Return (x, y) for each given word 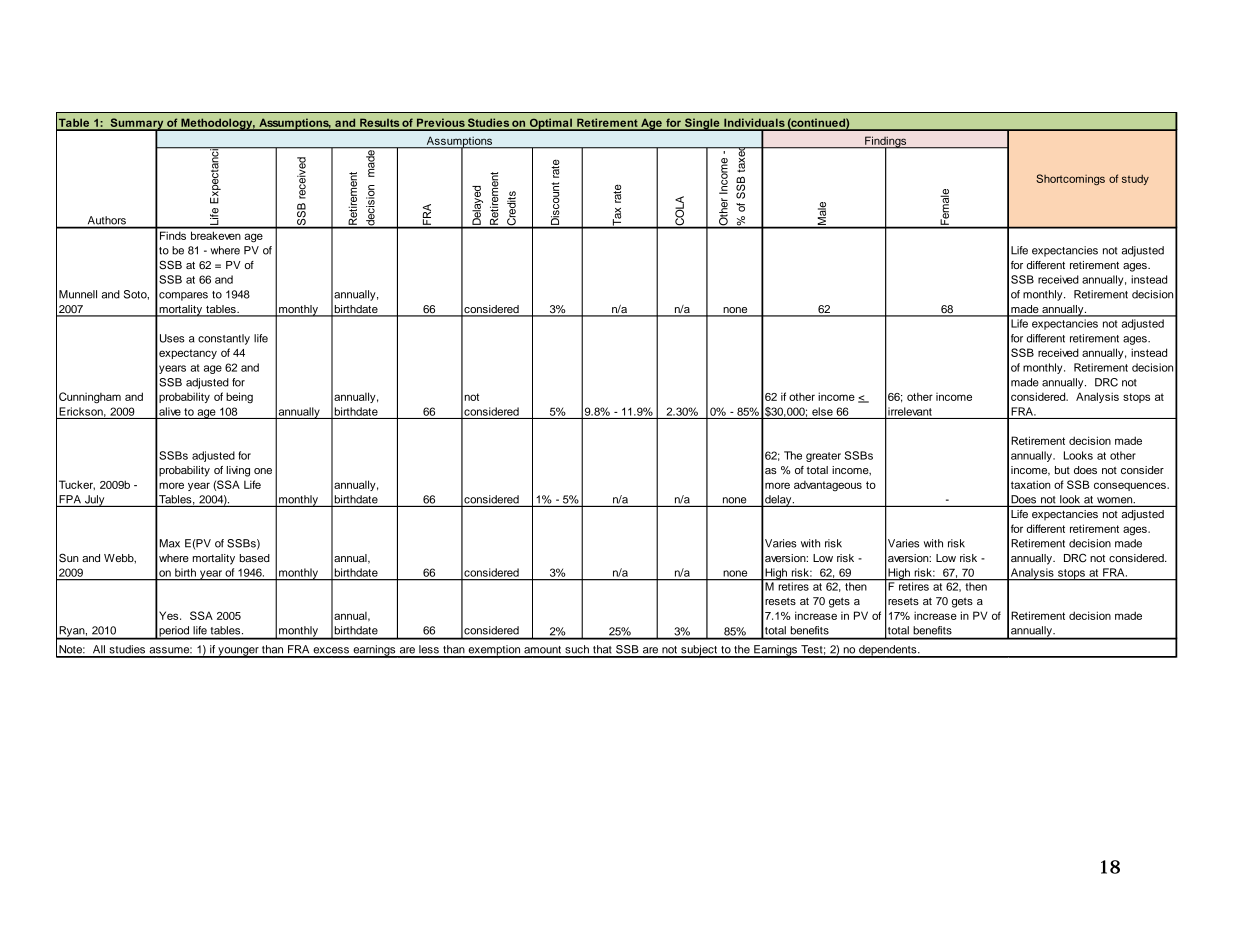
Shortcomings (1070, 179)
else (822, 411)
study (1135, 179)
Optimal (550, 124)
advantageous (828, 486)
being (239, 397)
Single (702, 124)
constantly (224, 339)
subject (699, 651)
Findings (886, 143)
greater (823, 457)
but (1062, 470)
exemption (494, 651)
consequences (1131, 486)
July (95, 501)
